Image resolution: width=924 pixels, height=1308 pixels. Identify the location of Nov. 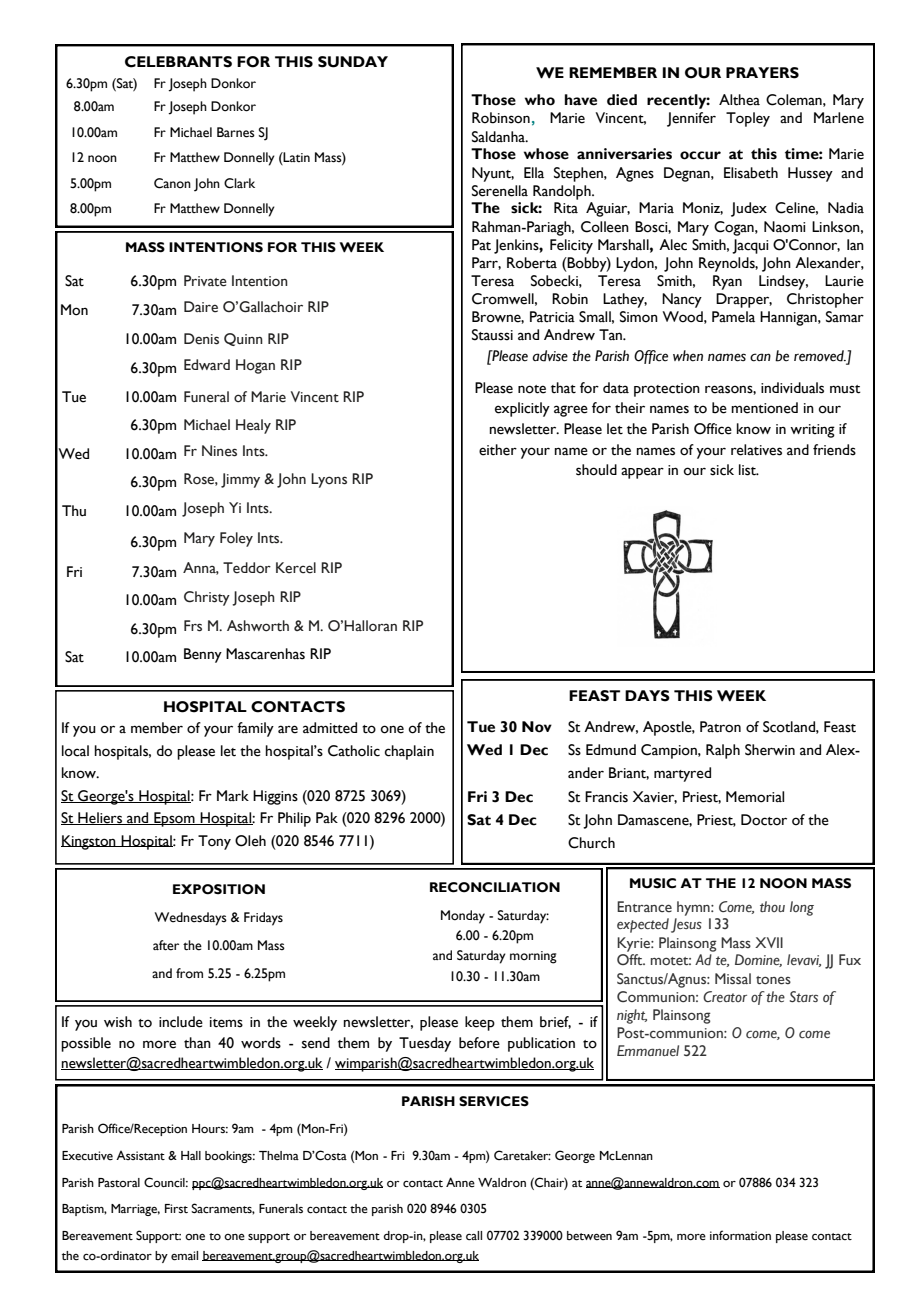
(537, 727).
